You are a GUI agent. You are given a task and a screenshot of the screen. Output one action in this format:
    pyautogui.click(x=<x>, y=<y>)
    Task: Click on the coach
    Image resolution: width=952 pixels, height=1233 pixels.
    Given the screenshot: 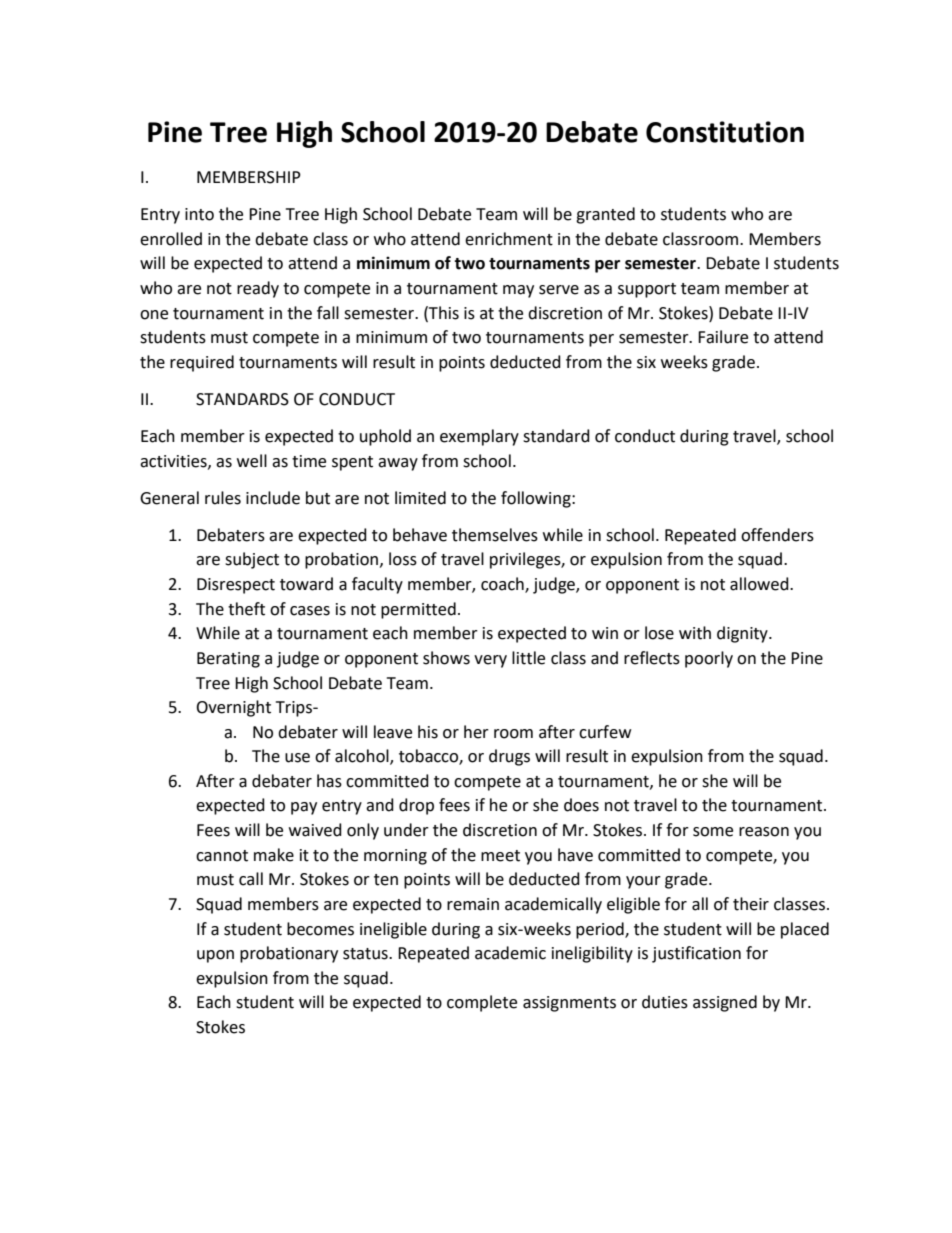 What is the action you would take?
    pyautogui.click(x=503, y=585)
